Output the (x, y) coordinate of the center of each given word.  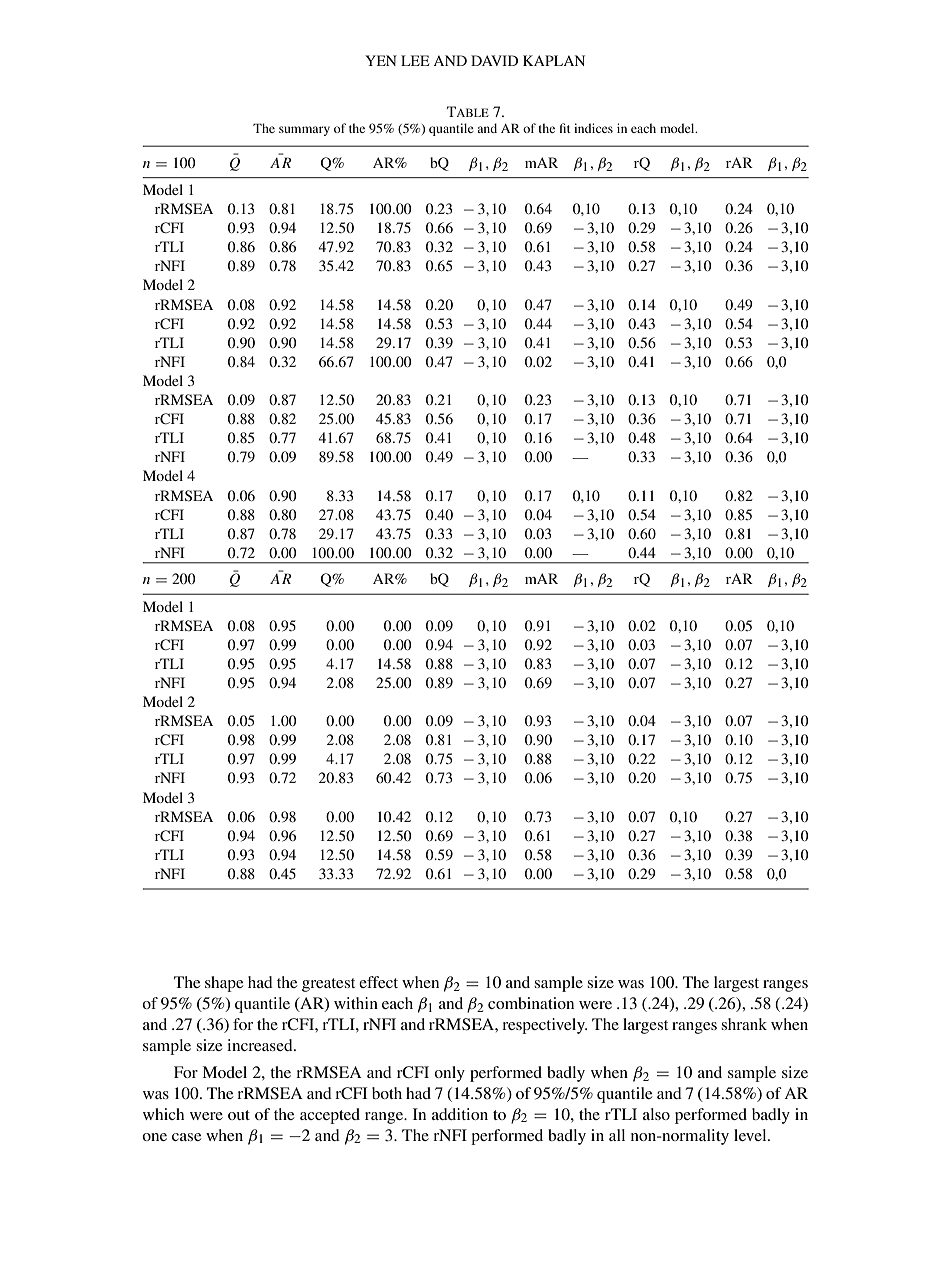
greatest (328, 985)
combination (531, 1003)
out (239, 1115)
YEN (381, 60)
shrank (744, 1024)
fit (565, 128)
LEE (415, 60)
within (356, 1003)
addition (460, 1114)
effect (378, 982)
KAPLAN (554, 60)
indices (593, 128)
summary (304, 131)
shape (224, 984)
